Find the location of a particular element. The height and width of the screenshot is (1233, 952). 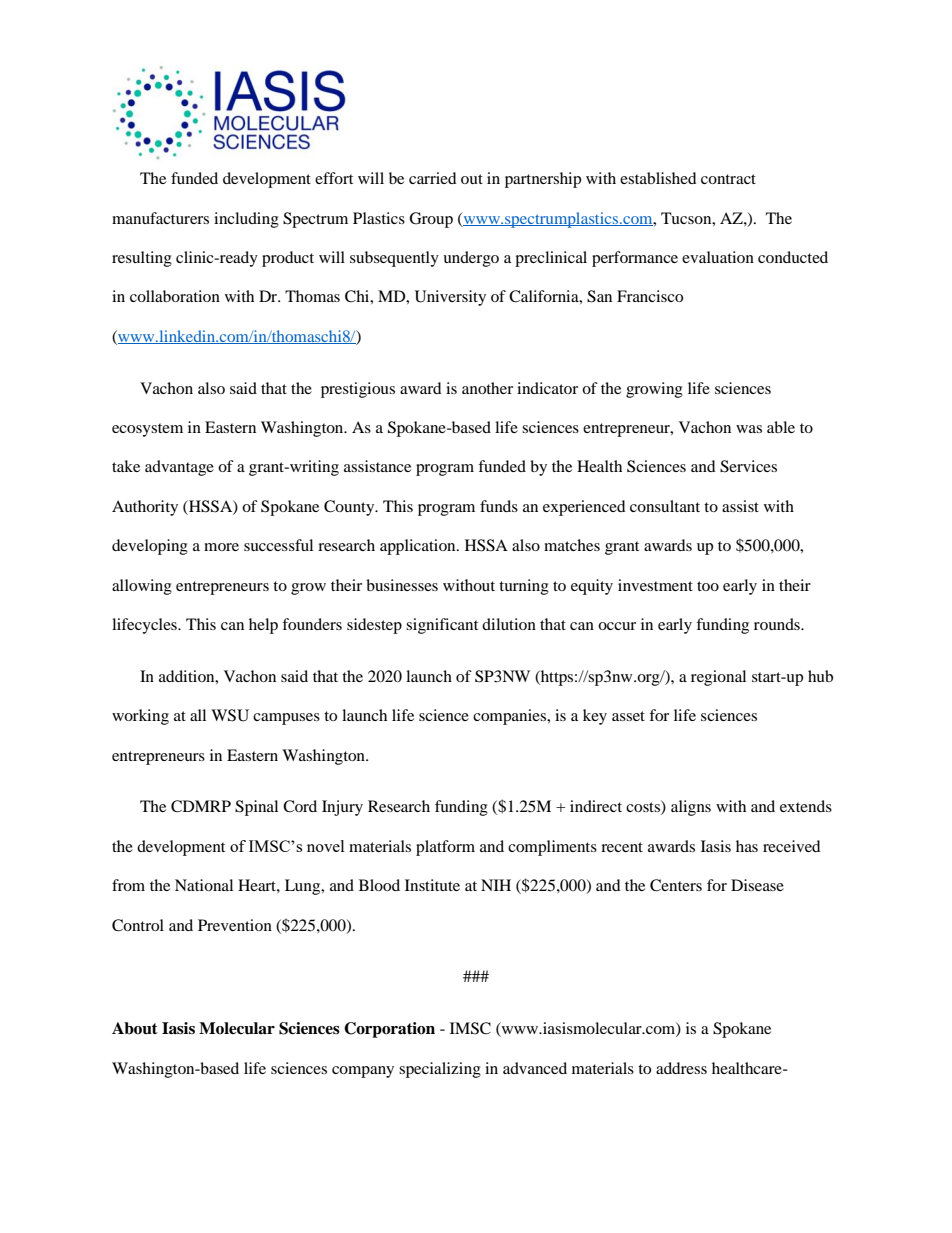

Spinal is located at coordinates (256, 808).
